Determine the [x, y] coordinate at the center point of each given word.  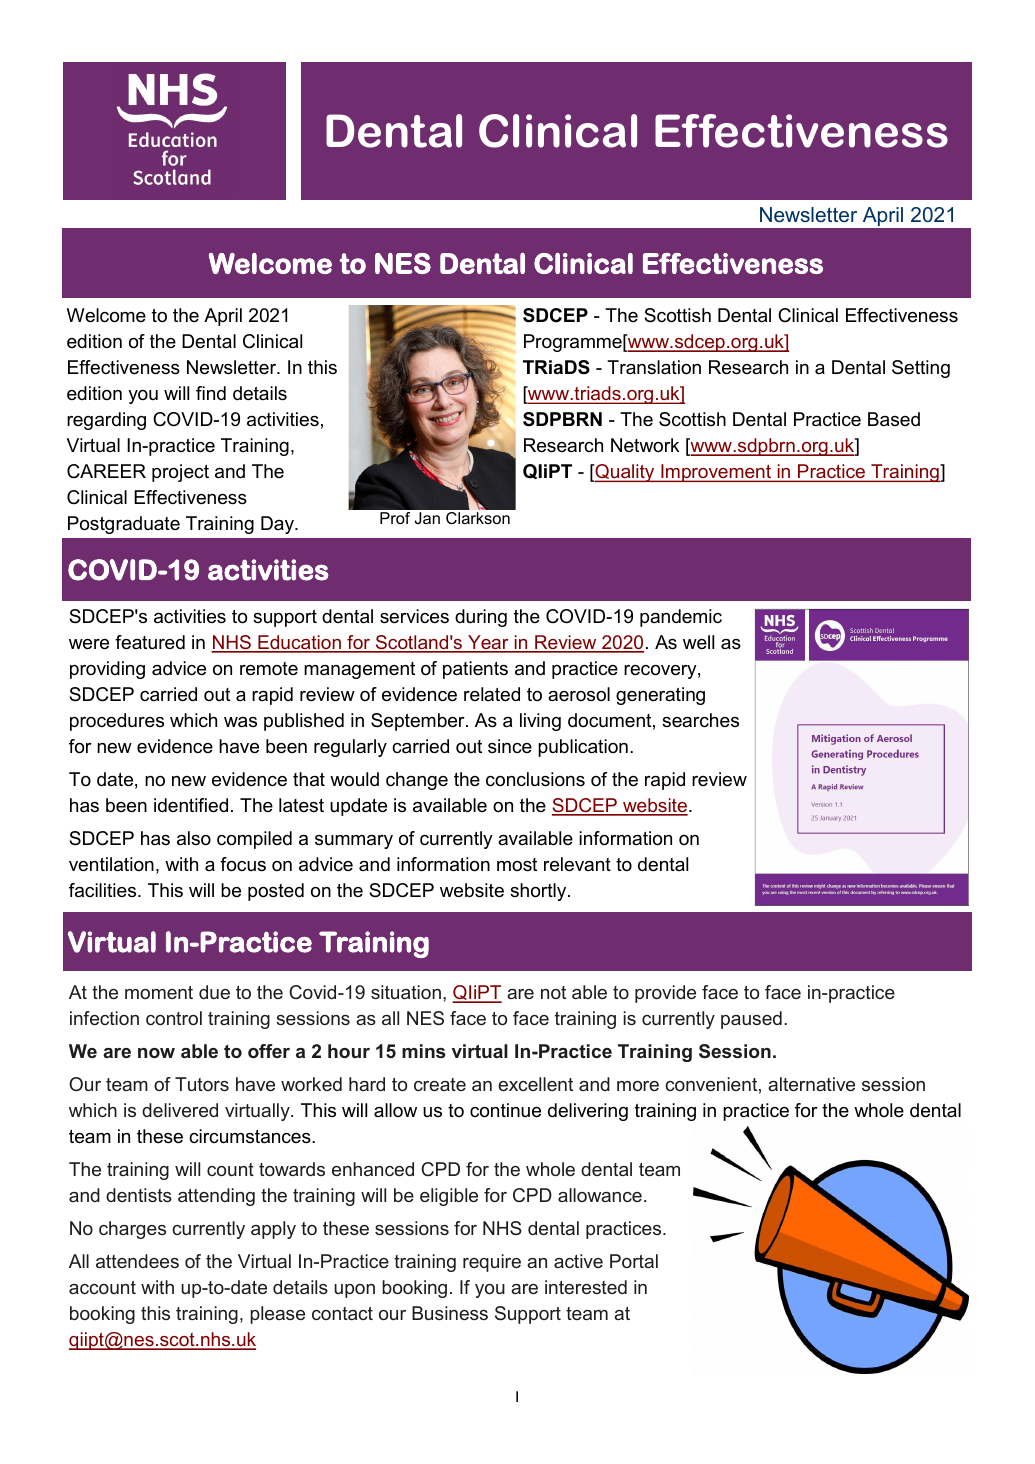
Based [894, 419]
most [517, 865]
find [211, 393]
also [194, 838]
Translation [654, 367]
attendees [137, 1261]
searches [700, 720]
